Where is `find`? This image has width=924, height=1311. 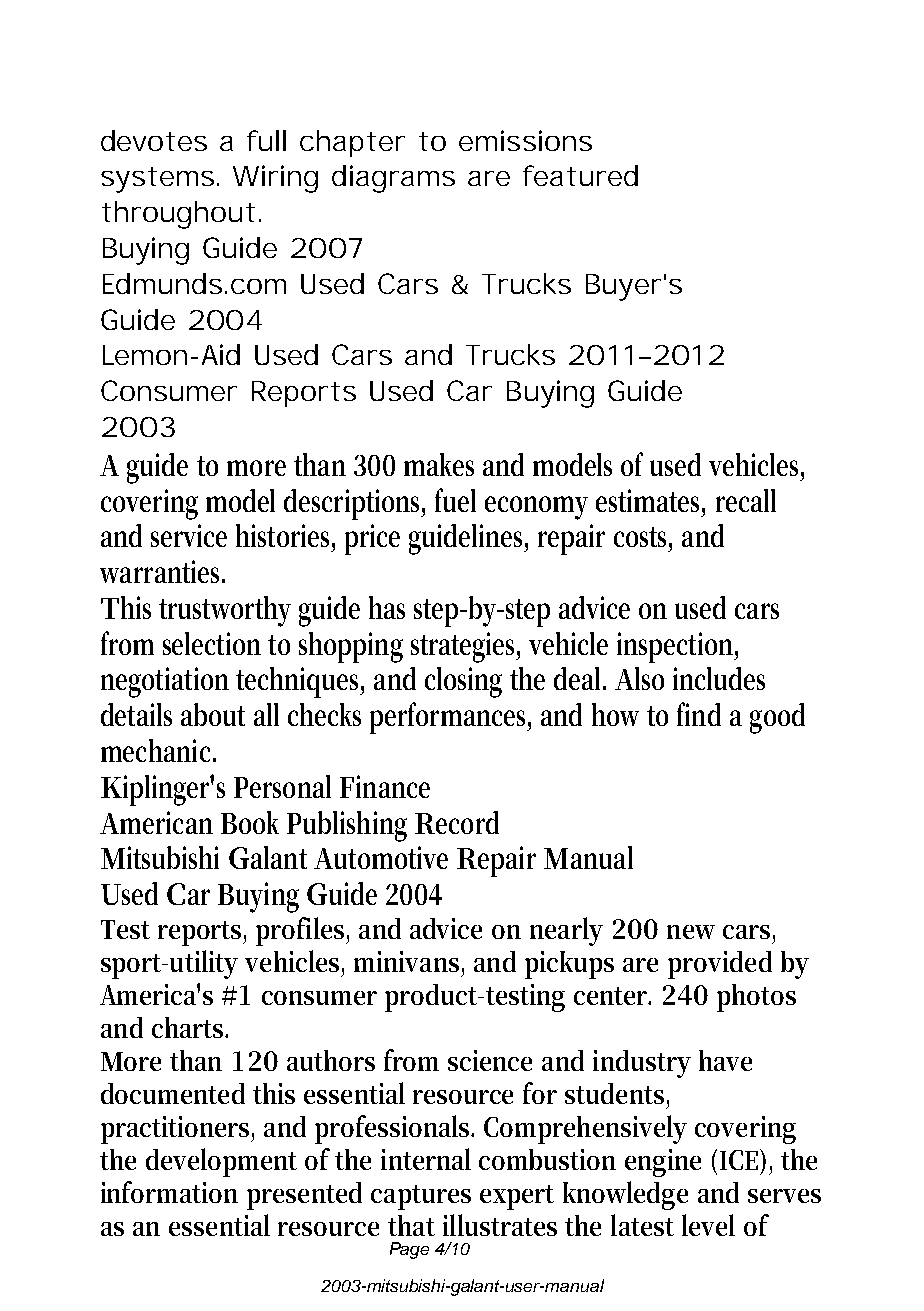
find is located at coordinates (699, 714).
